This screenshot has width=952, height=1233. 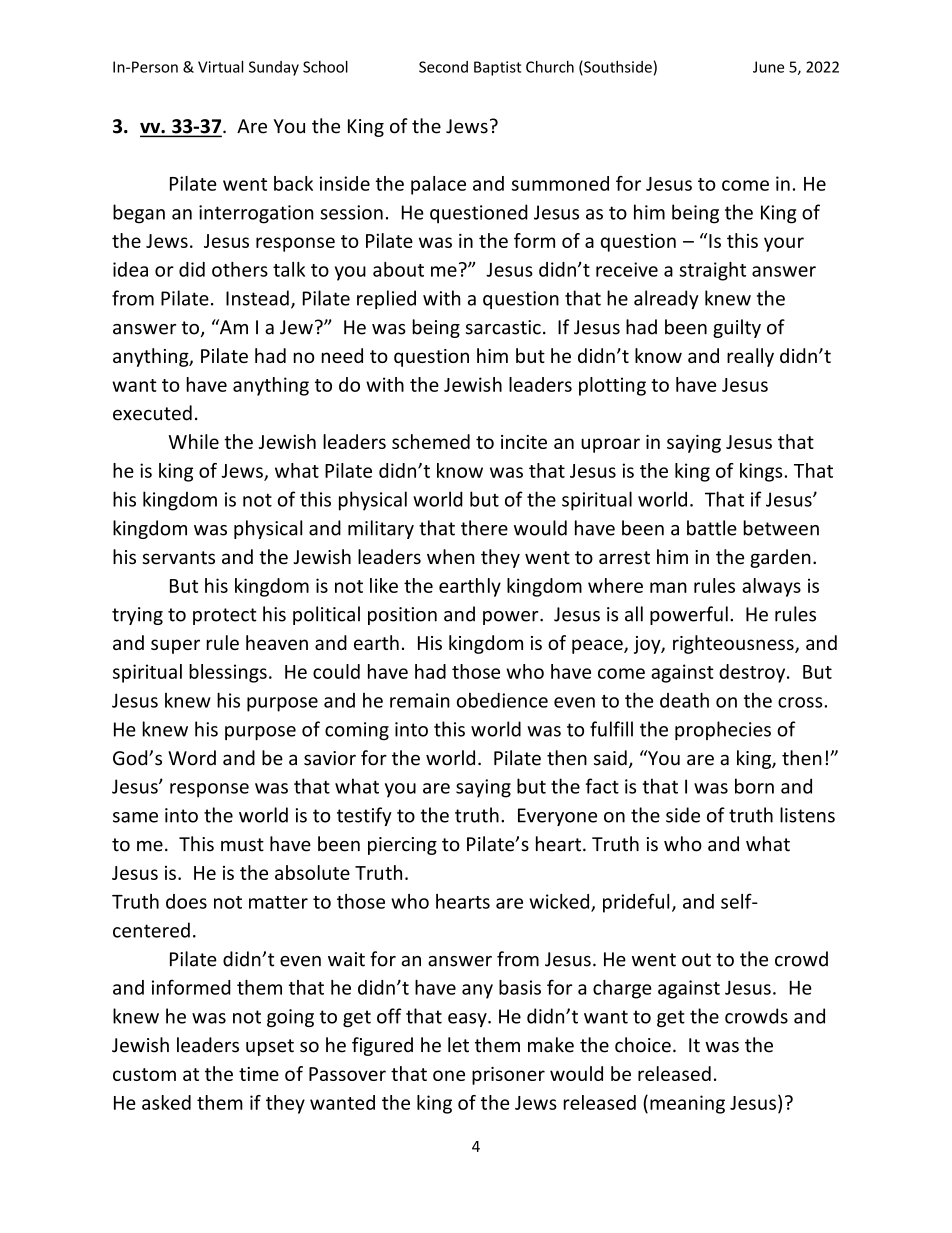 I want to click on obedience, so click(x=502, y=700).
